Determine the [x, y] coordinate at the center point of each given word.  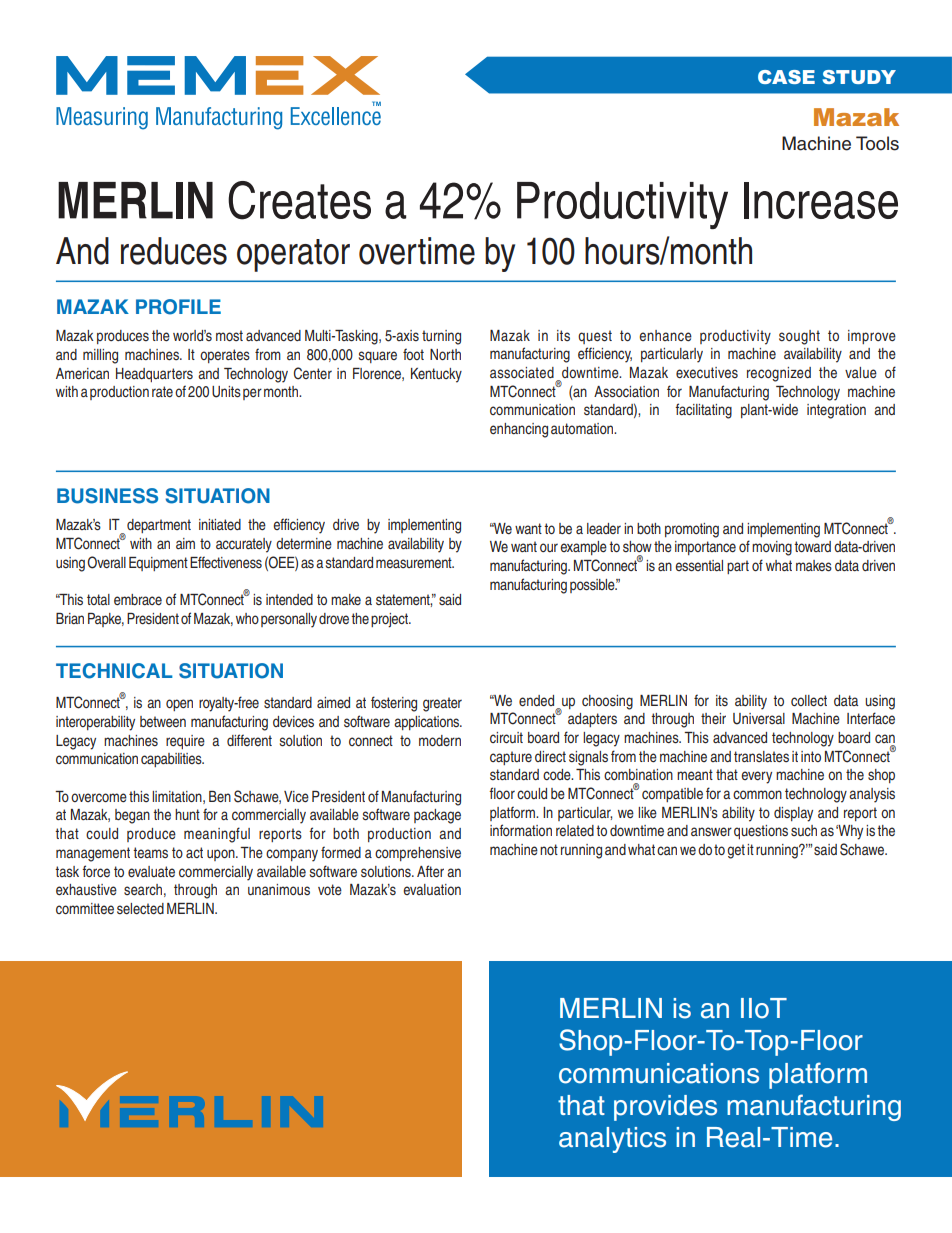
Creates [299, 200]
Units [226, 392]
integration [836, 411]
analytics [612, 1140]
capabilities [172, 760]
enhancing [519, 430]
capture [511, 758]
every [756, 777]
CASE [786, 77]
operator [293, 255]
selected [140, 908]
